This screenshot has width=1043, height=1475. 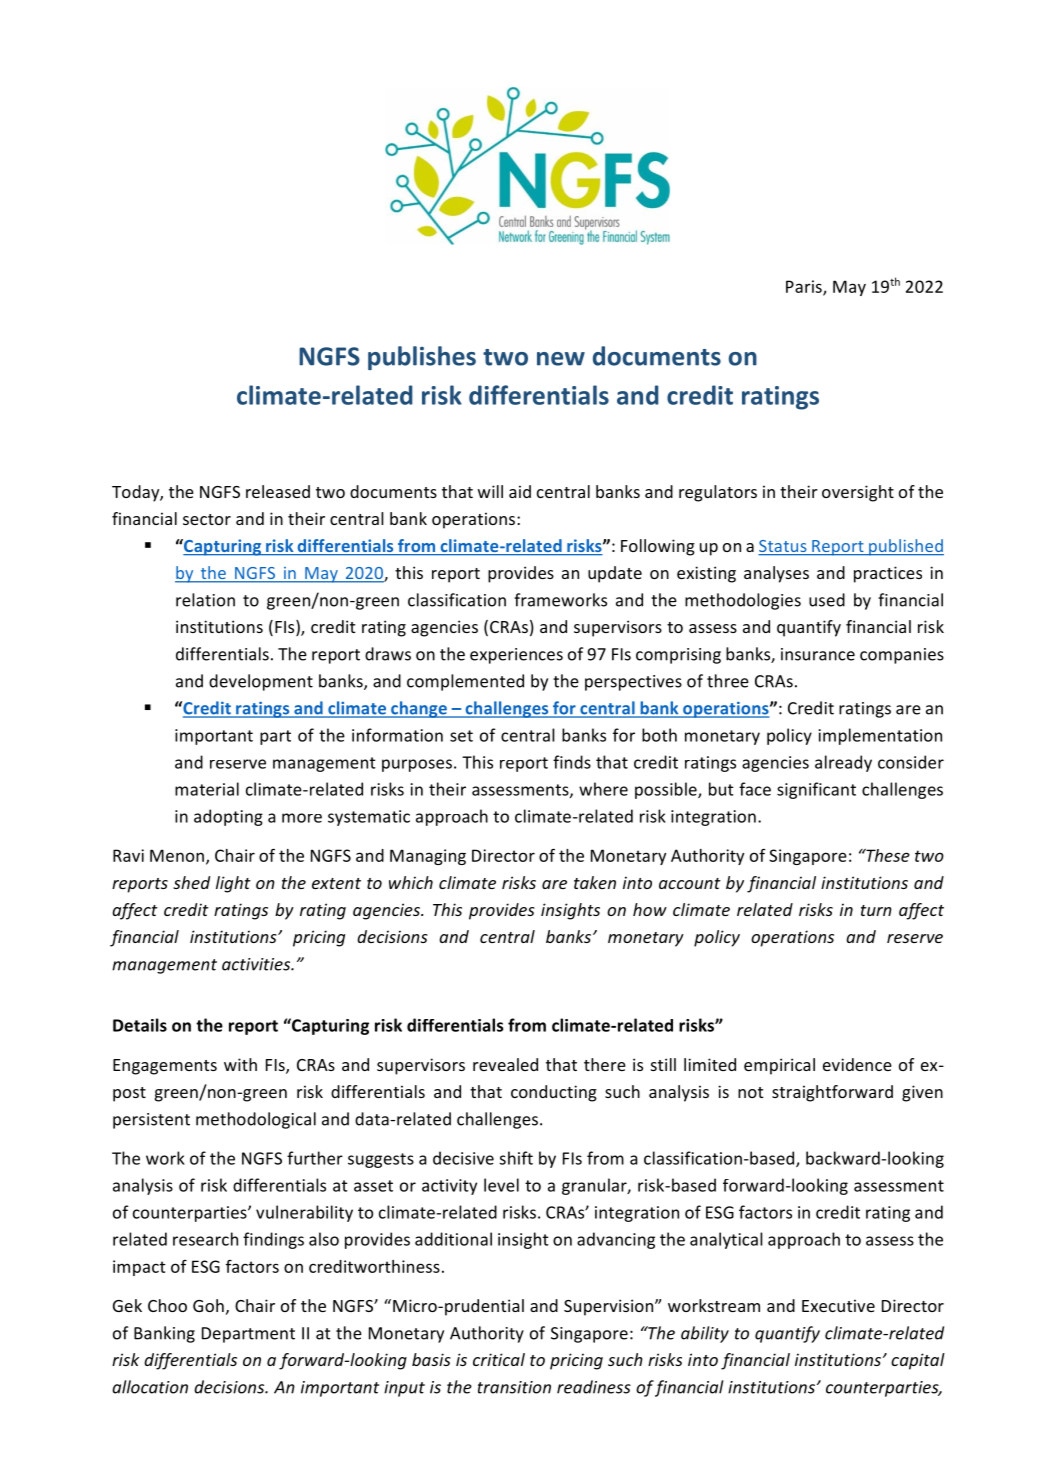 I want to click on Goh, so click(x=208, y=1305).
